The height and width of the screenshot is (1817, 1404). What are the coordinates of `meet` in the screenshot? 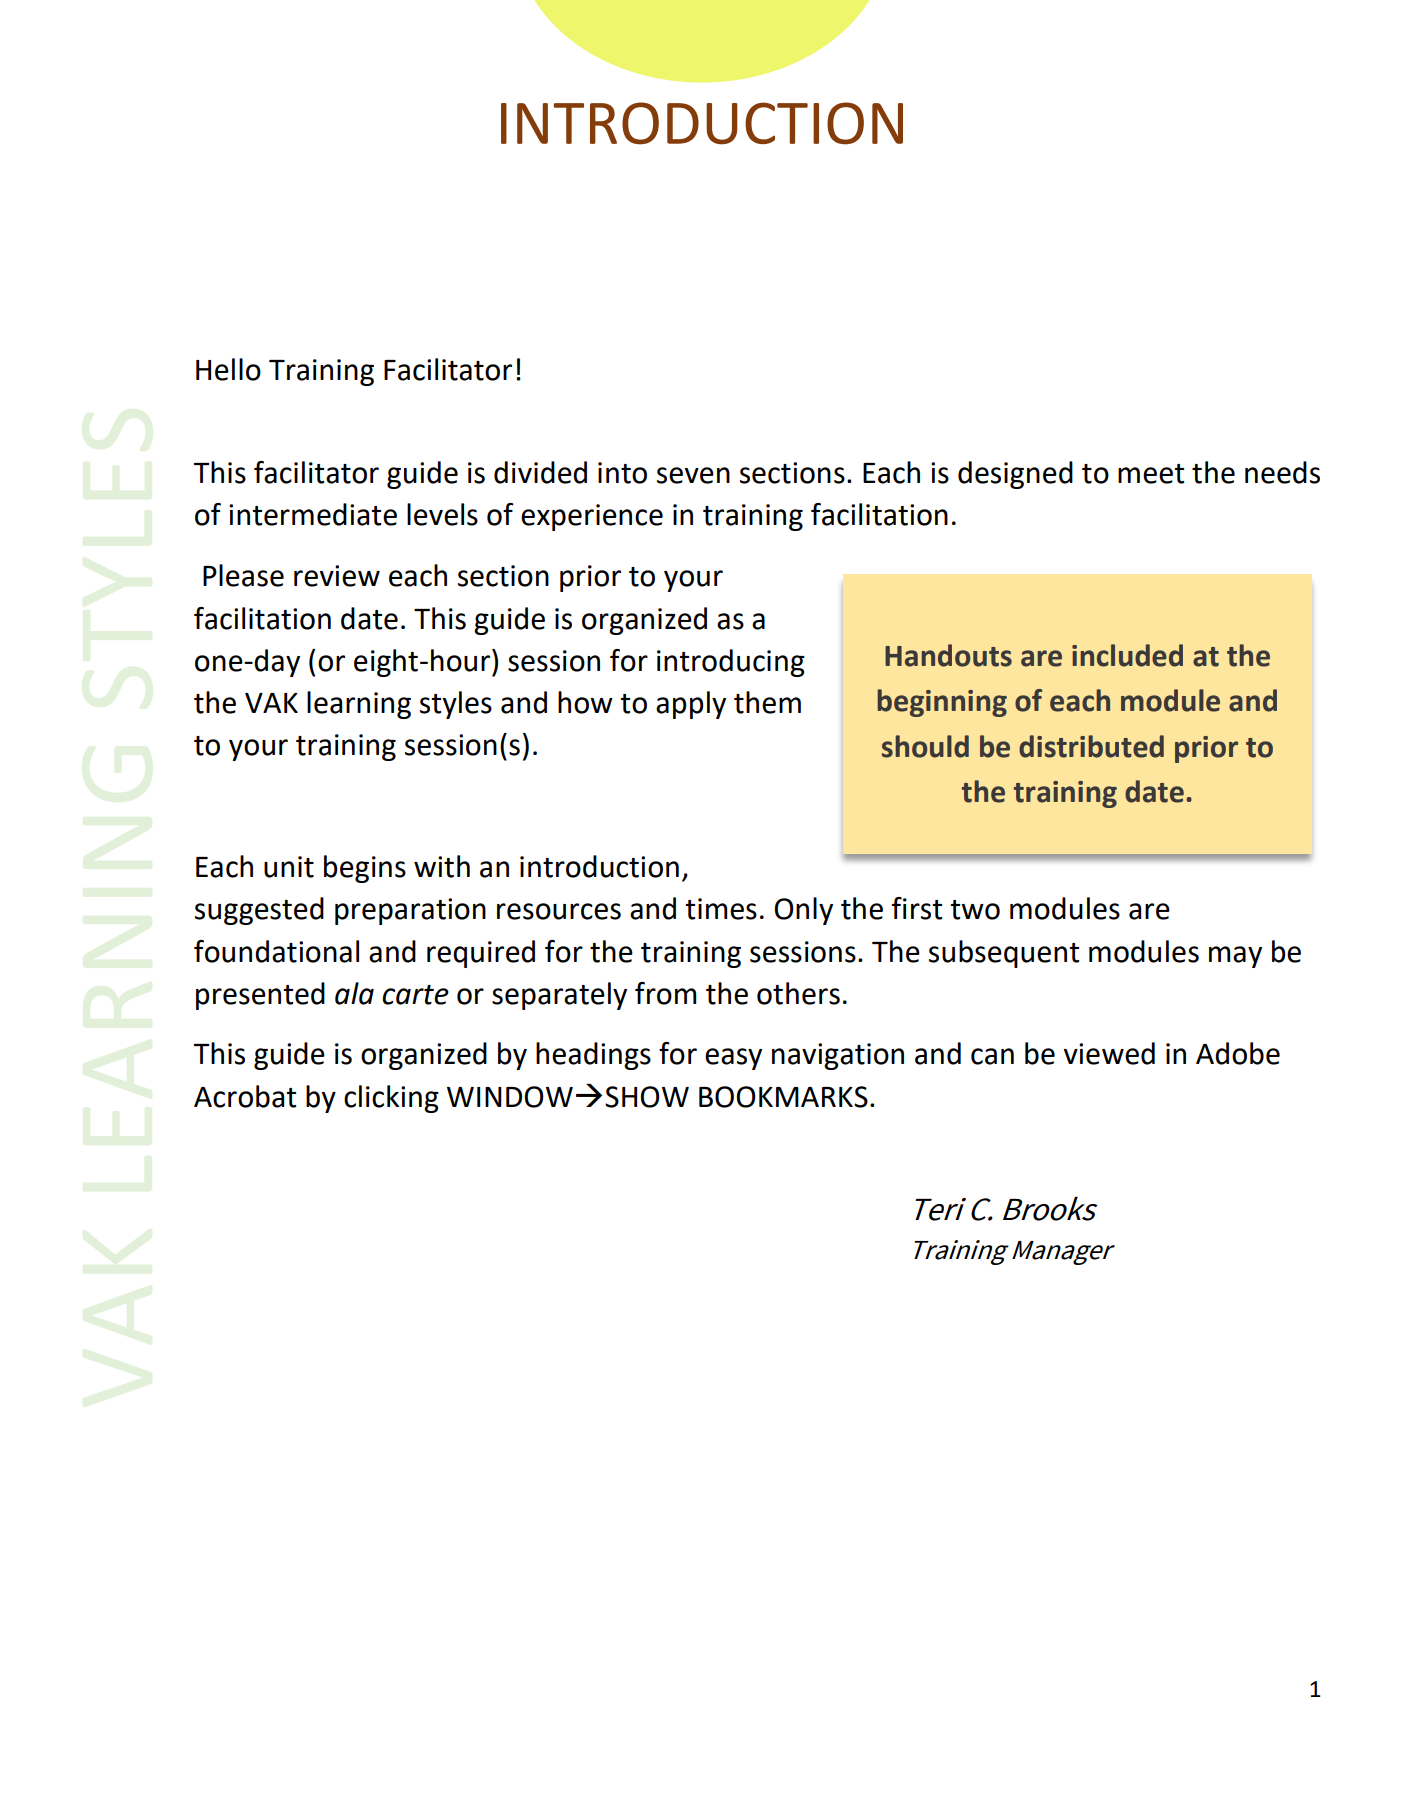 It's located at (1151, 474).
